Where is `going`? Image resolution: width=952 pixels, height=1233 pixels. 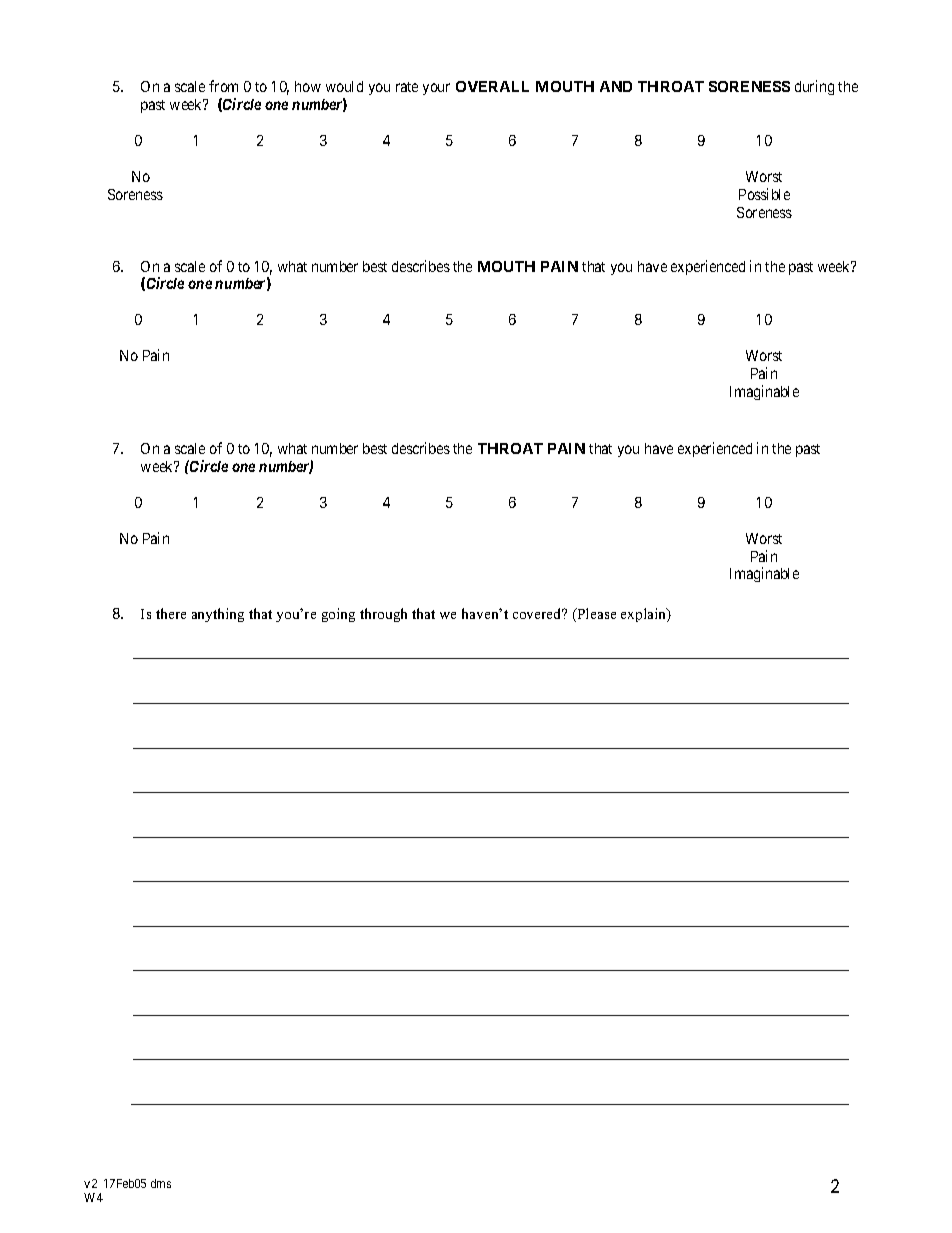 going is located at coordinates (338, 615).
